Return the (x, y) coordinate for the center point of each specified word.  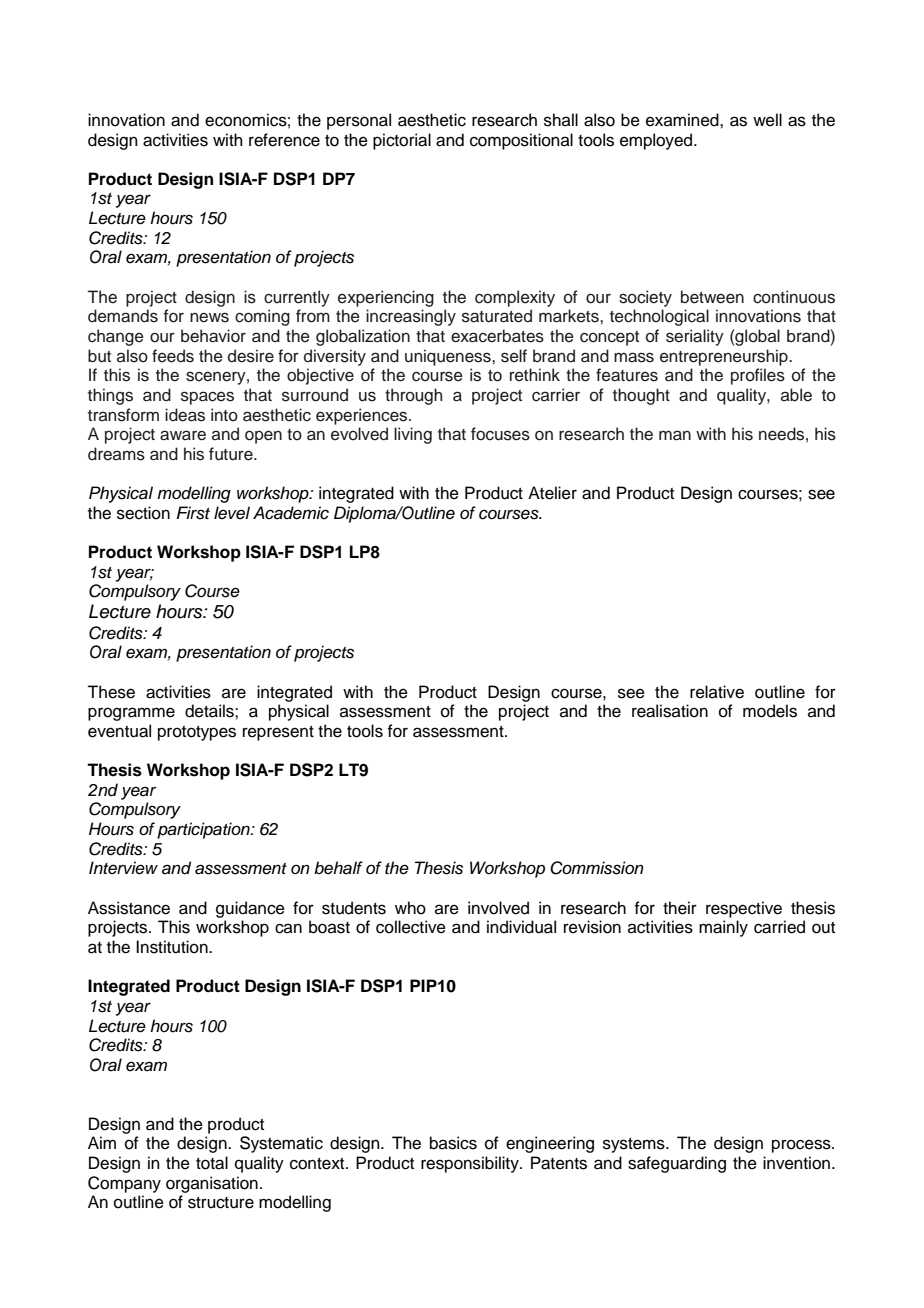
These (111, 692)
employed (657, 141)
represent (278, 733)
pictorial (402, 141)
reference (284, 140)
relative (717, 692)
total (212, 1163)
